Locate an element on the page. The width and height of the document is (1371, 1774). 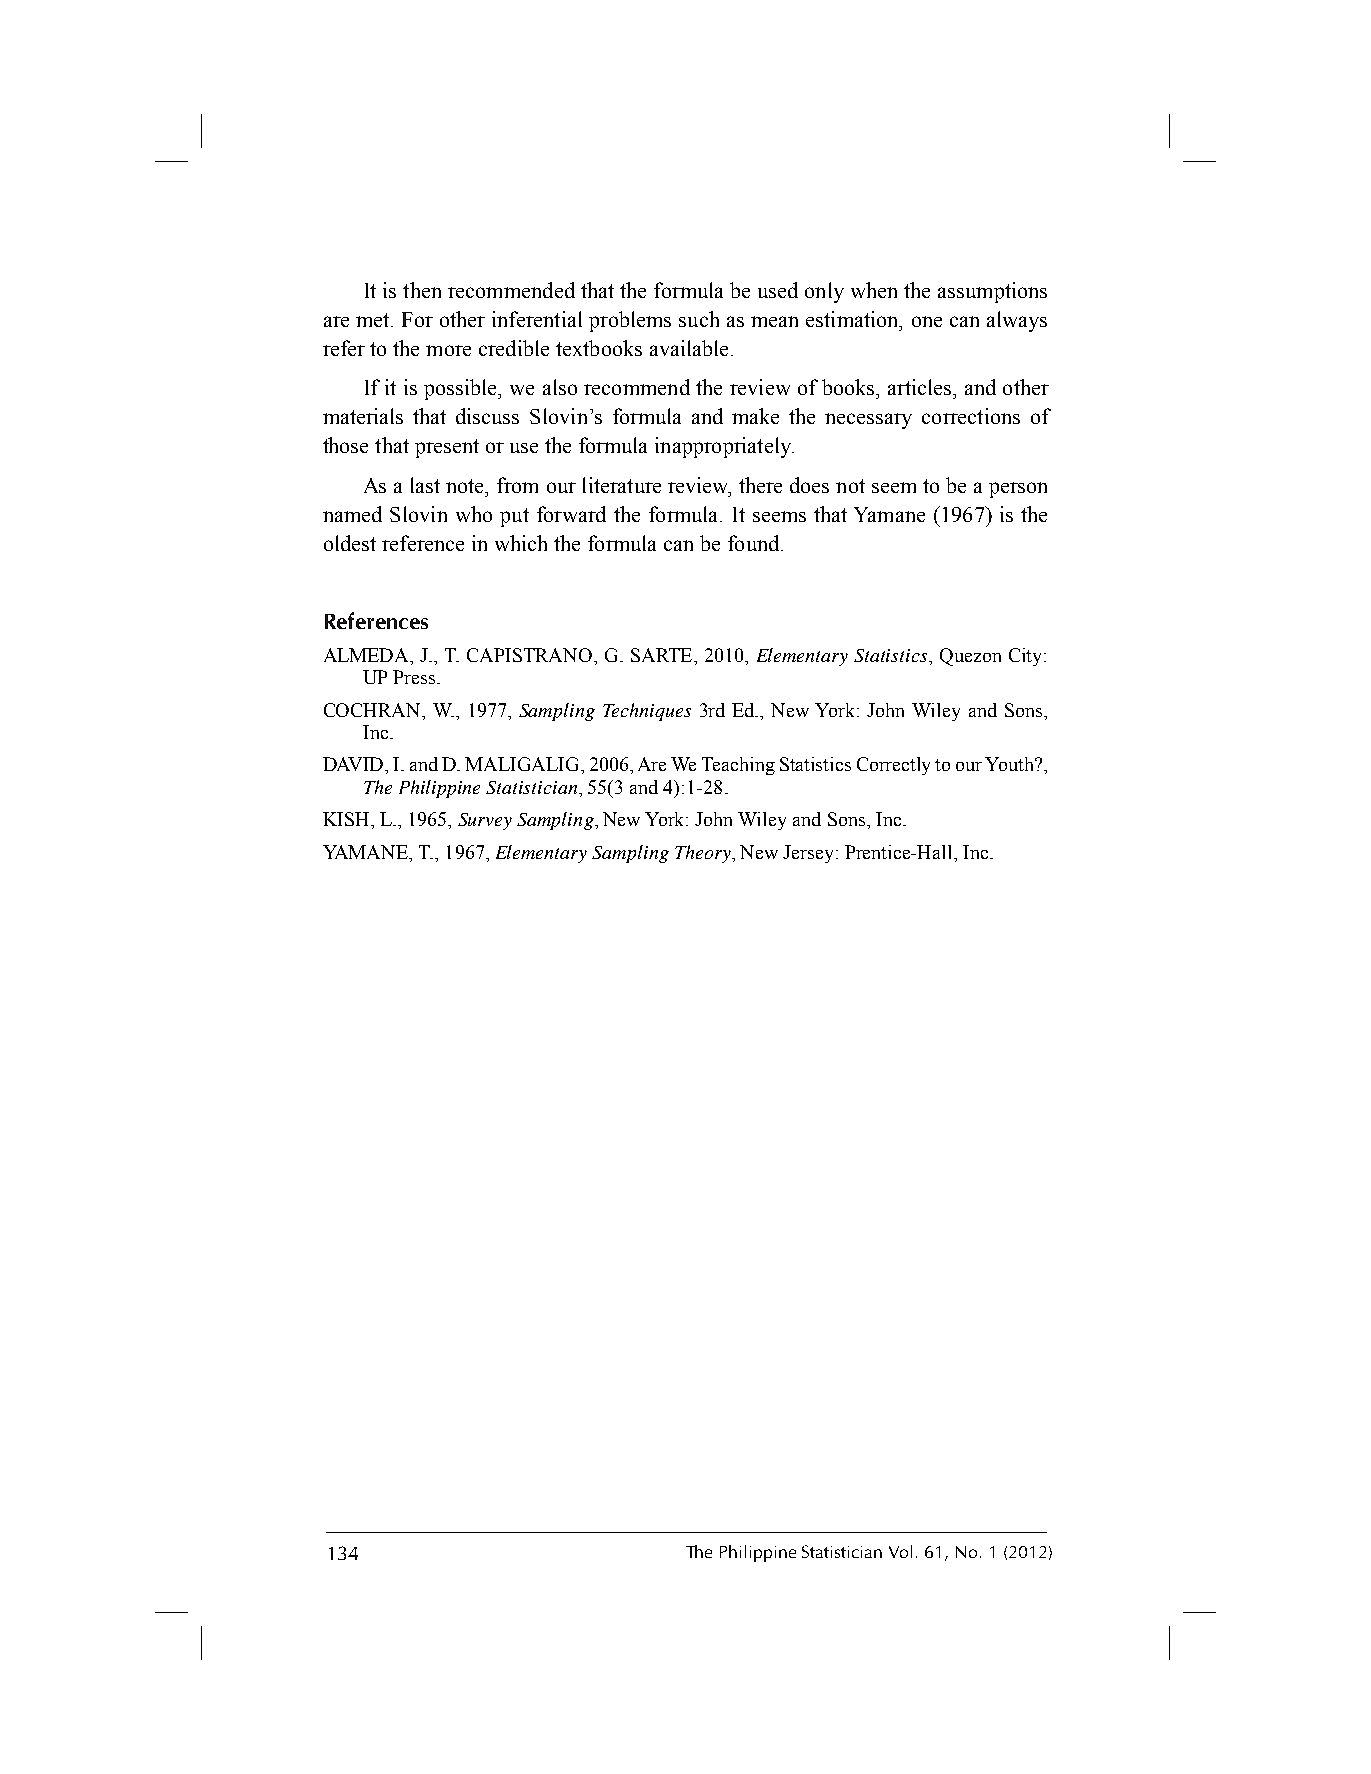
Theory is located at coordinates (704, 854).
